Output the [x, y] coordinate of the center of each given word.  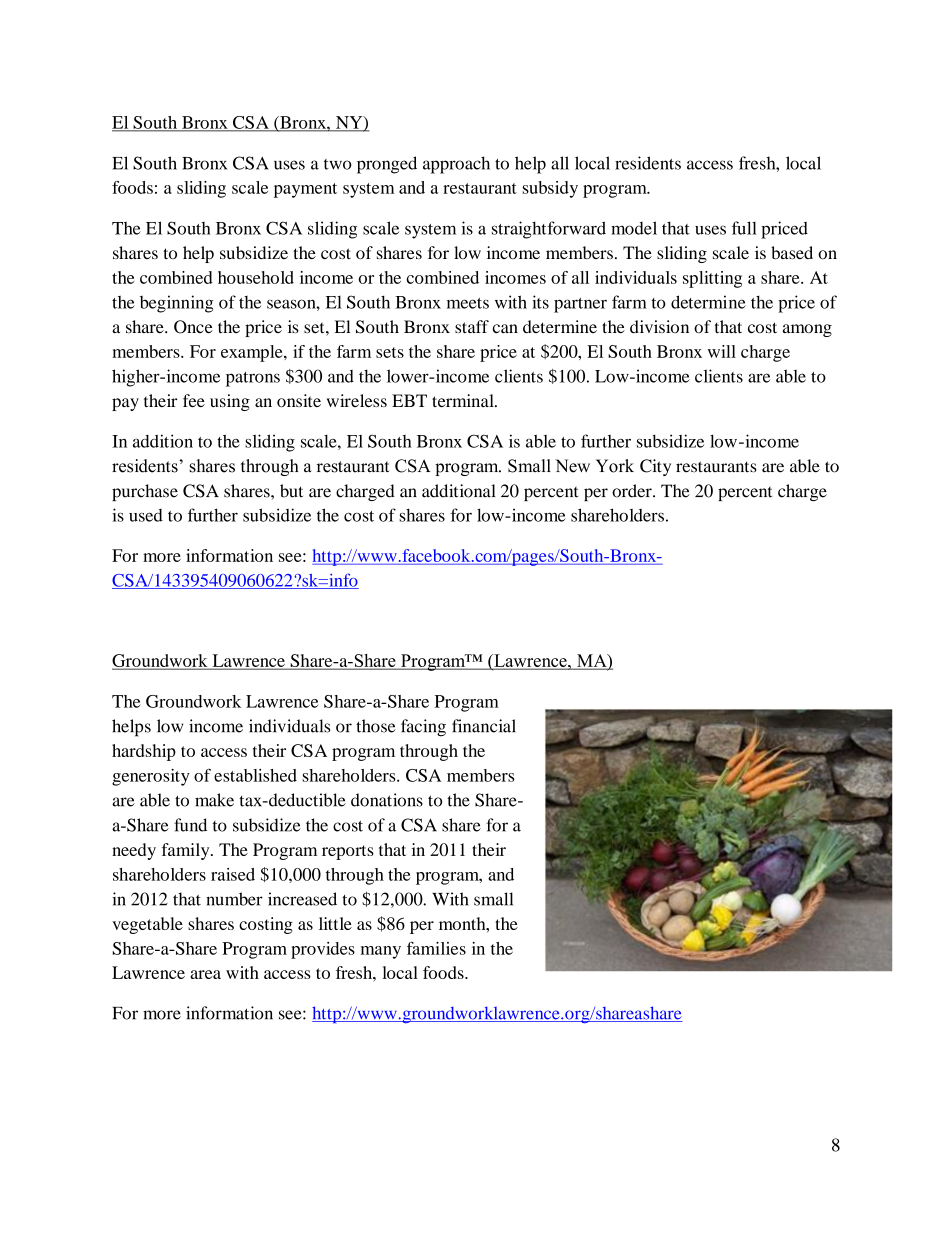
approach [456, 165]
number [234, 899]
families [436, 948]
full [744, 228]
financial [484, 726]
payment [305, 190]
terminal [464, 400]
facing [423, 728]
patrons [253, 379]
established [255, 775]
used [146, 515]
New [572, 466]
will [722, 351]
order [633, 491]
